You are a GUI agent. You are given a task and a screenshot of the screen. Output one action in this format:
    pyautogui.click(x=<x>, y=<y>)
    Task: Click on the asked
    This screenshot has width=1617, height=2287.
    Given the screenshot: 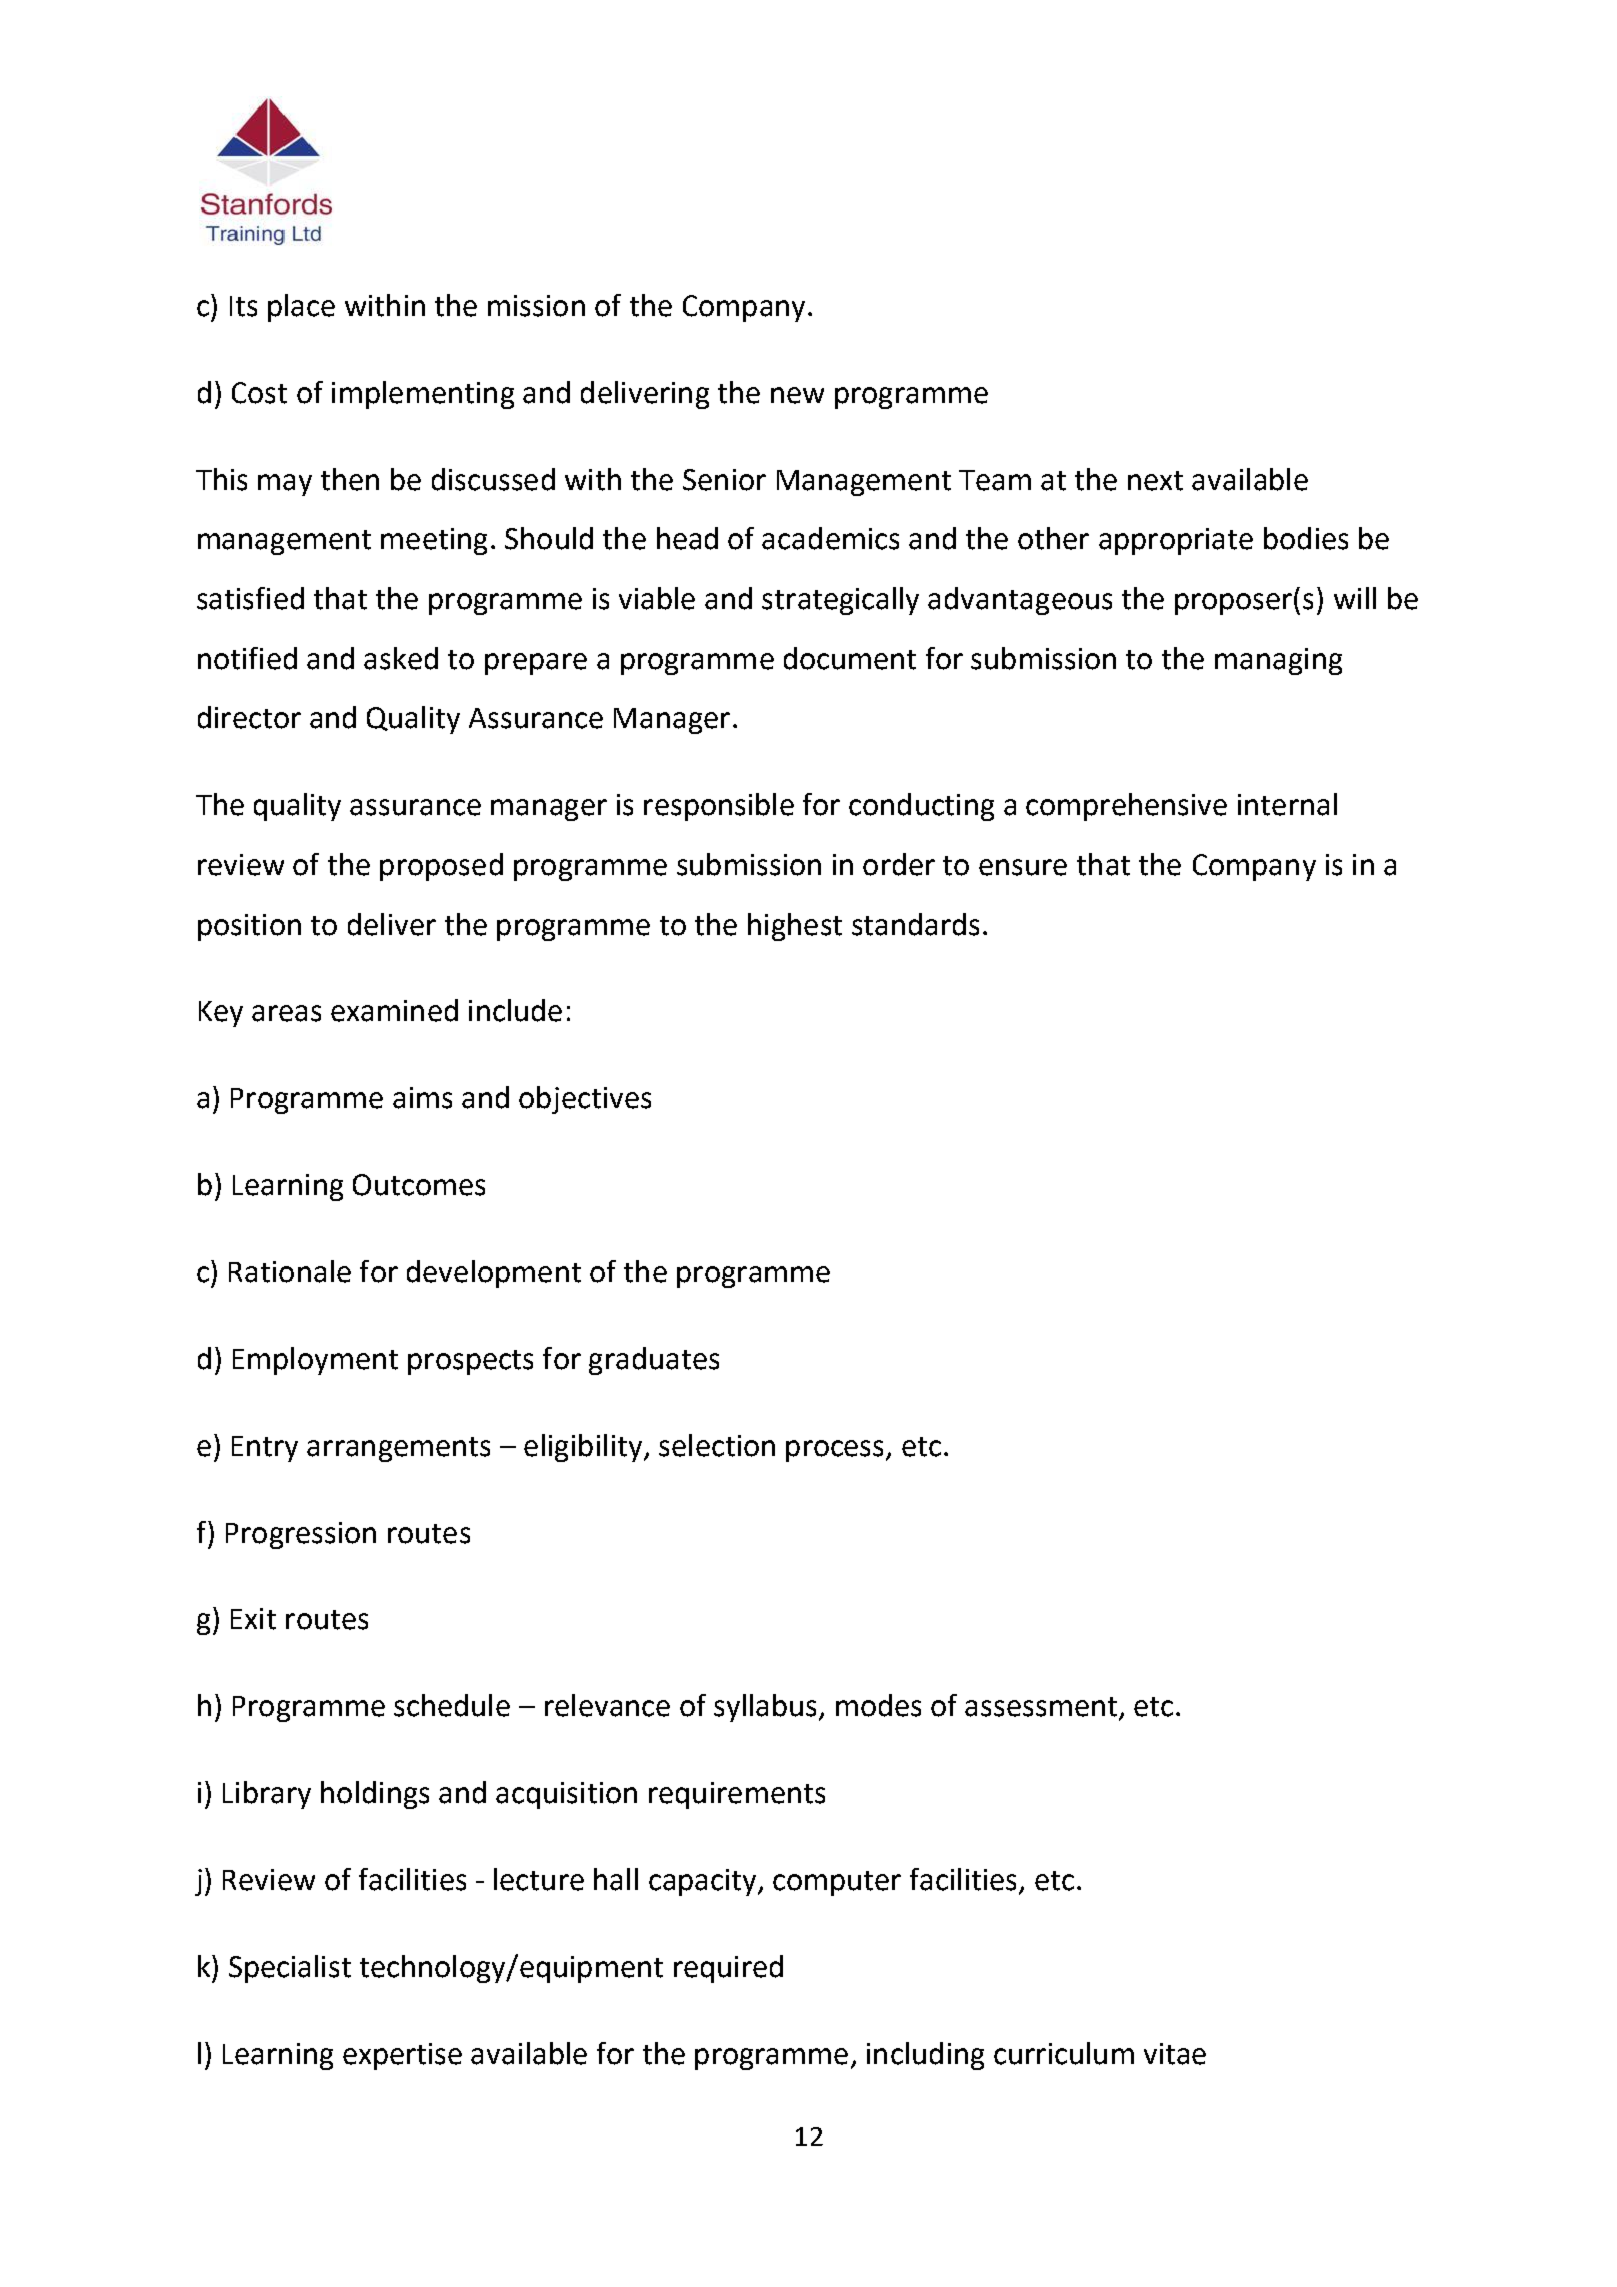 What is the action you would take?
    pyautogui.click(x=401, y=658)
